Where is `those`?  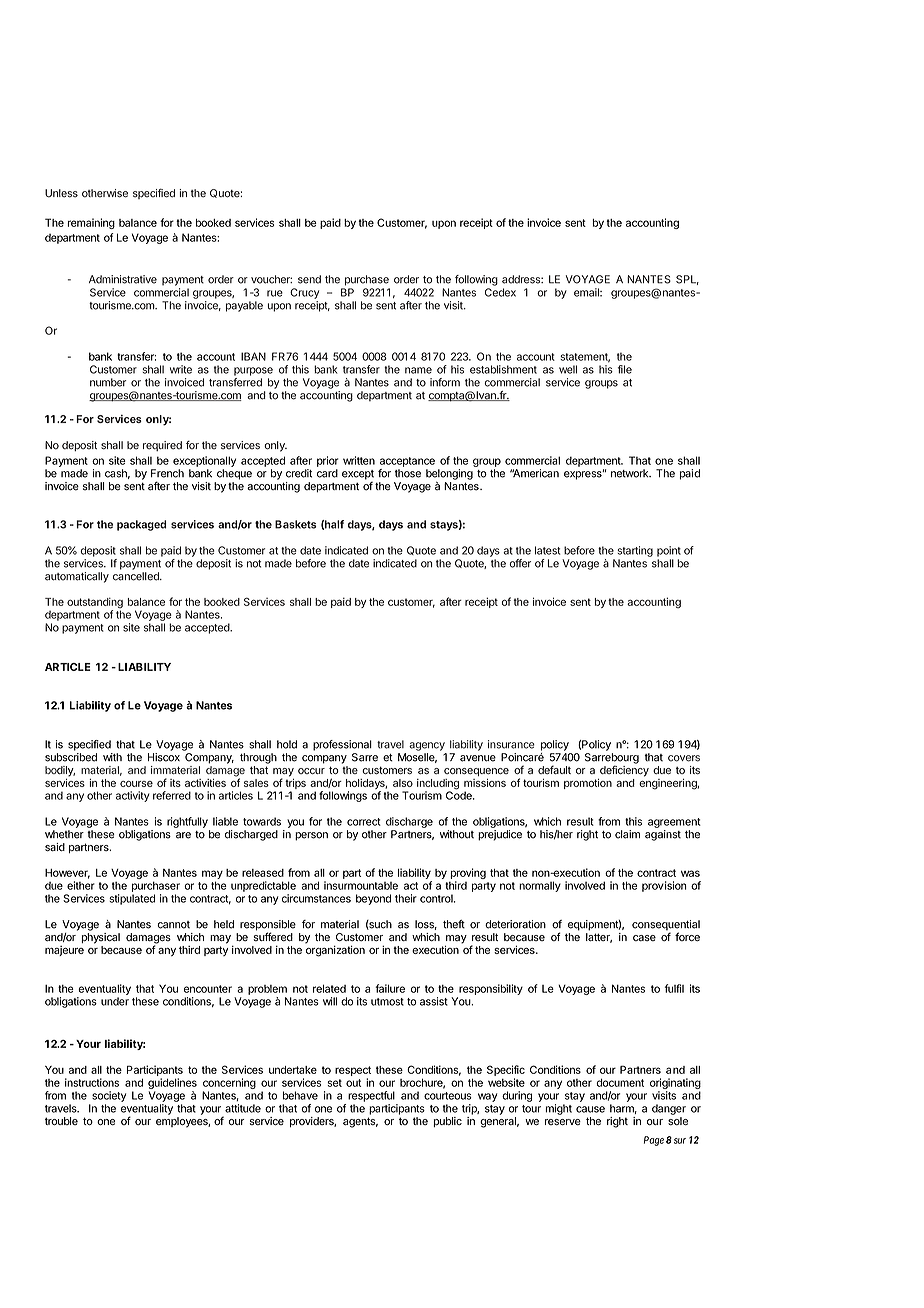 those is located at coordinates (408, 473).
